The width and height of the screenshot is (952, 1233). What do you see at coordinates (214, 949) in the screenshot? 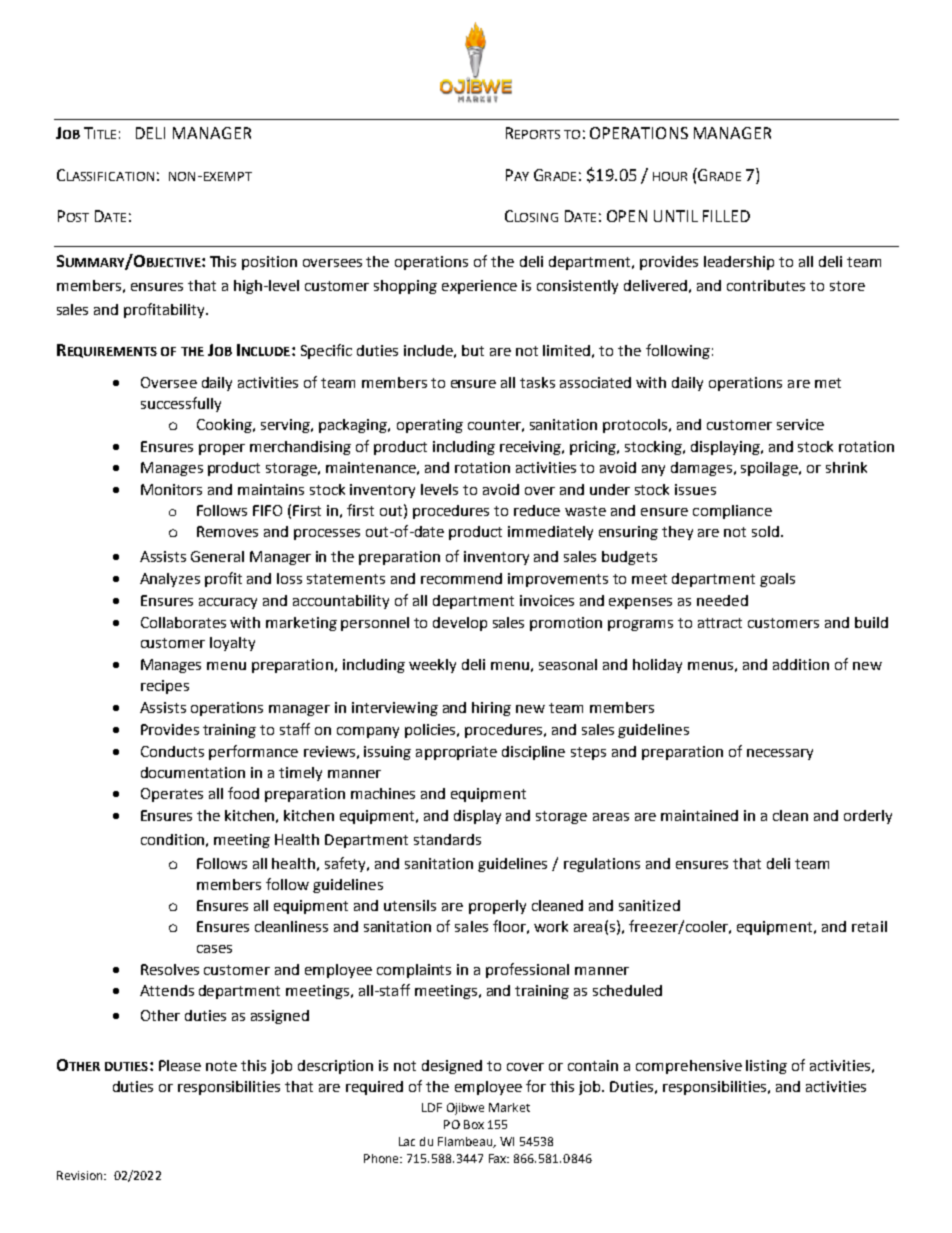
I see `cases` at bounding box center [214, 949].
